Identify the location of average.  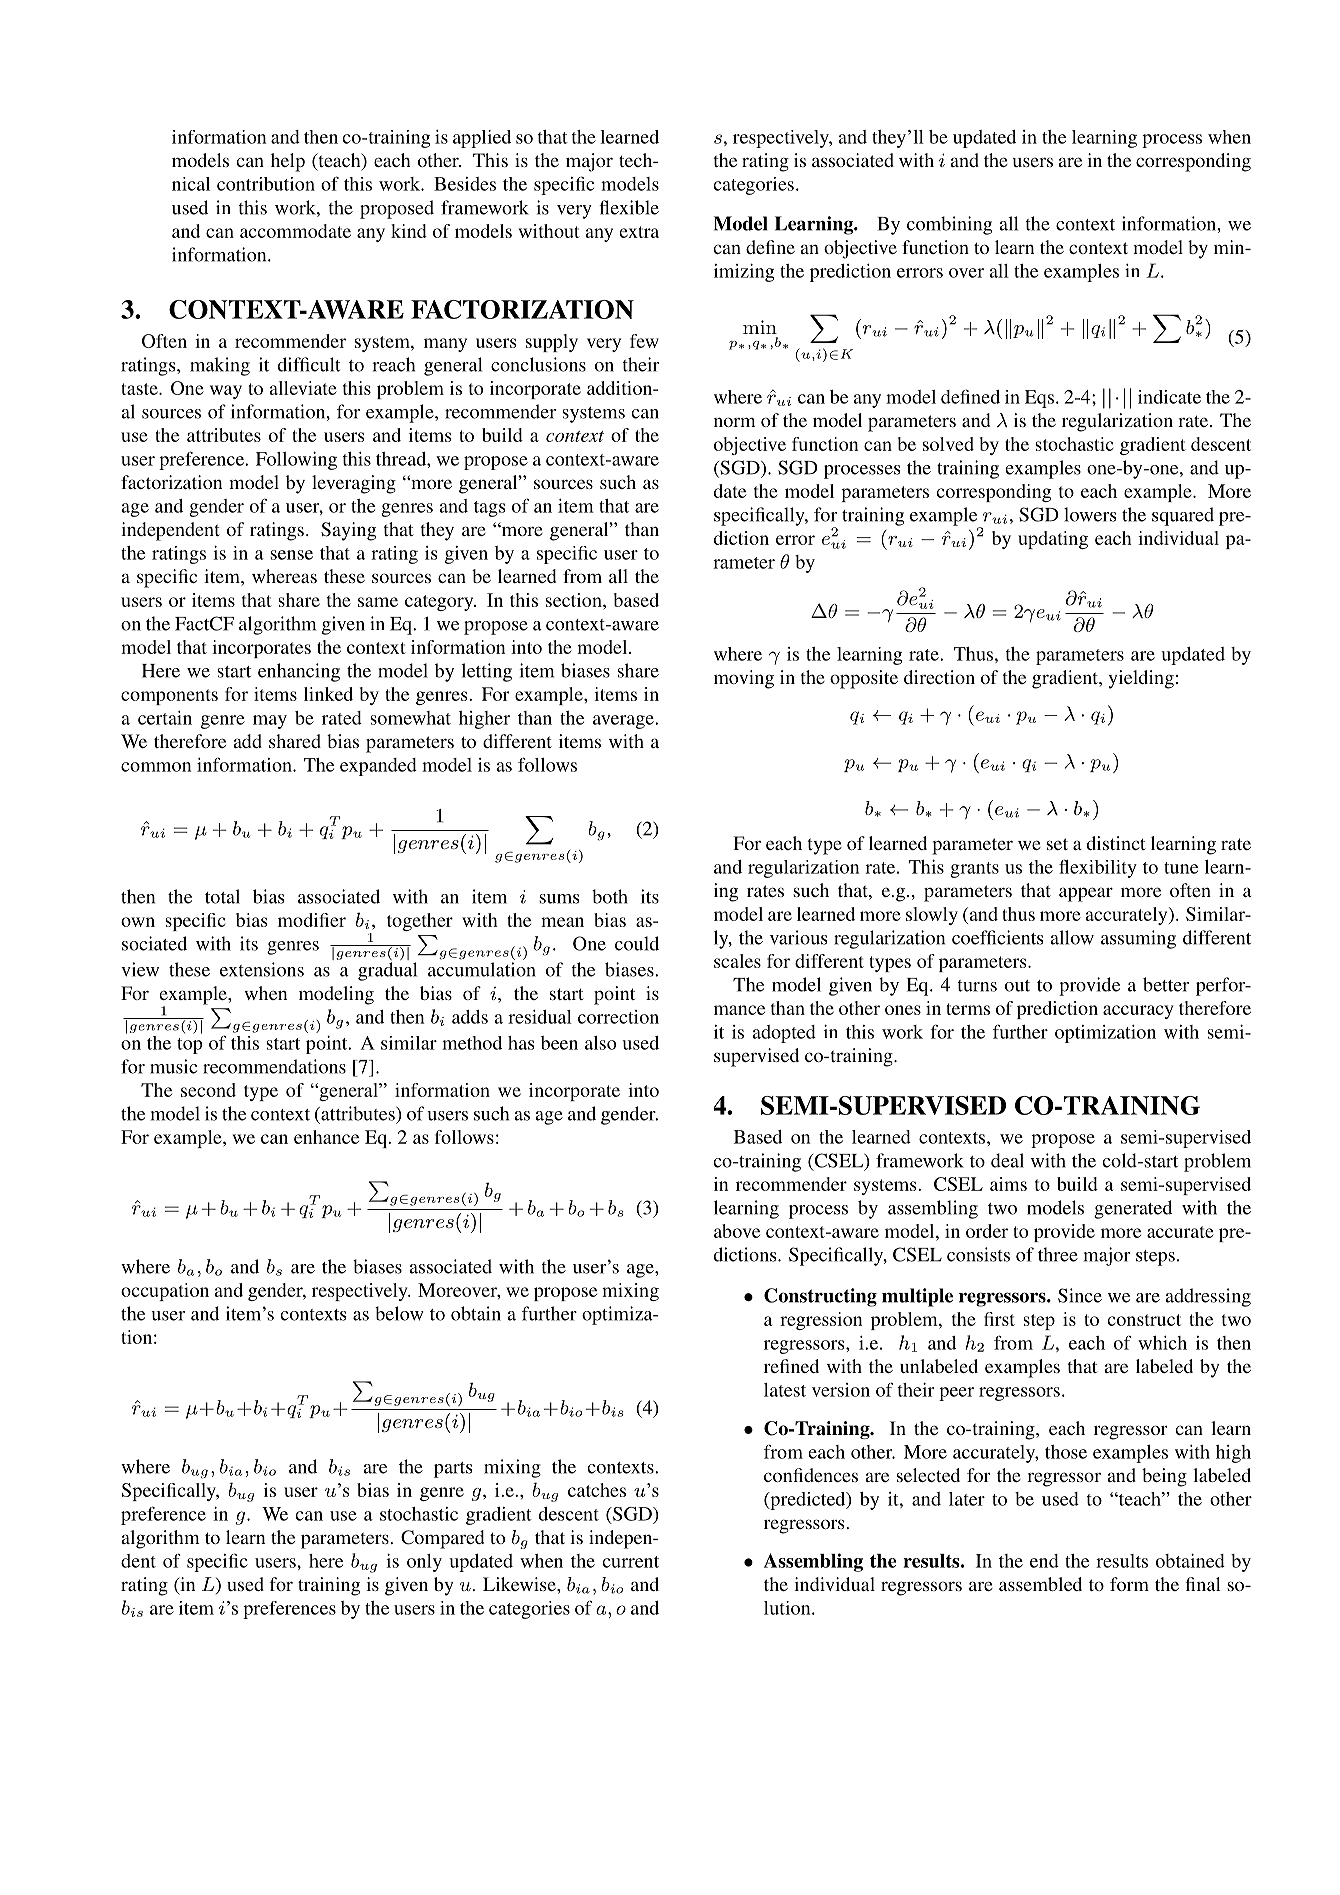
(624, 722).
